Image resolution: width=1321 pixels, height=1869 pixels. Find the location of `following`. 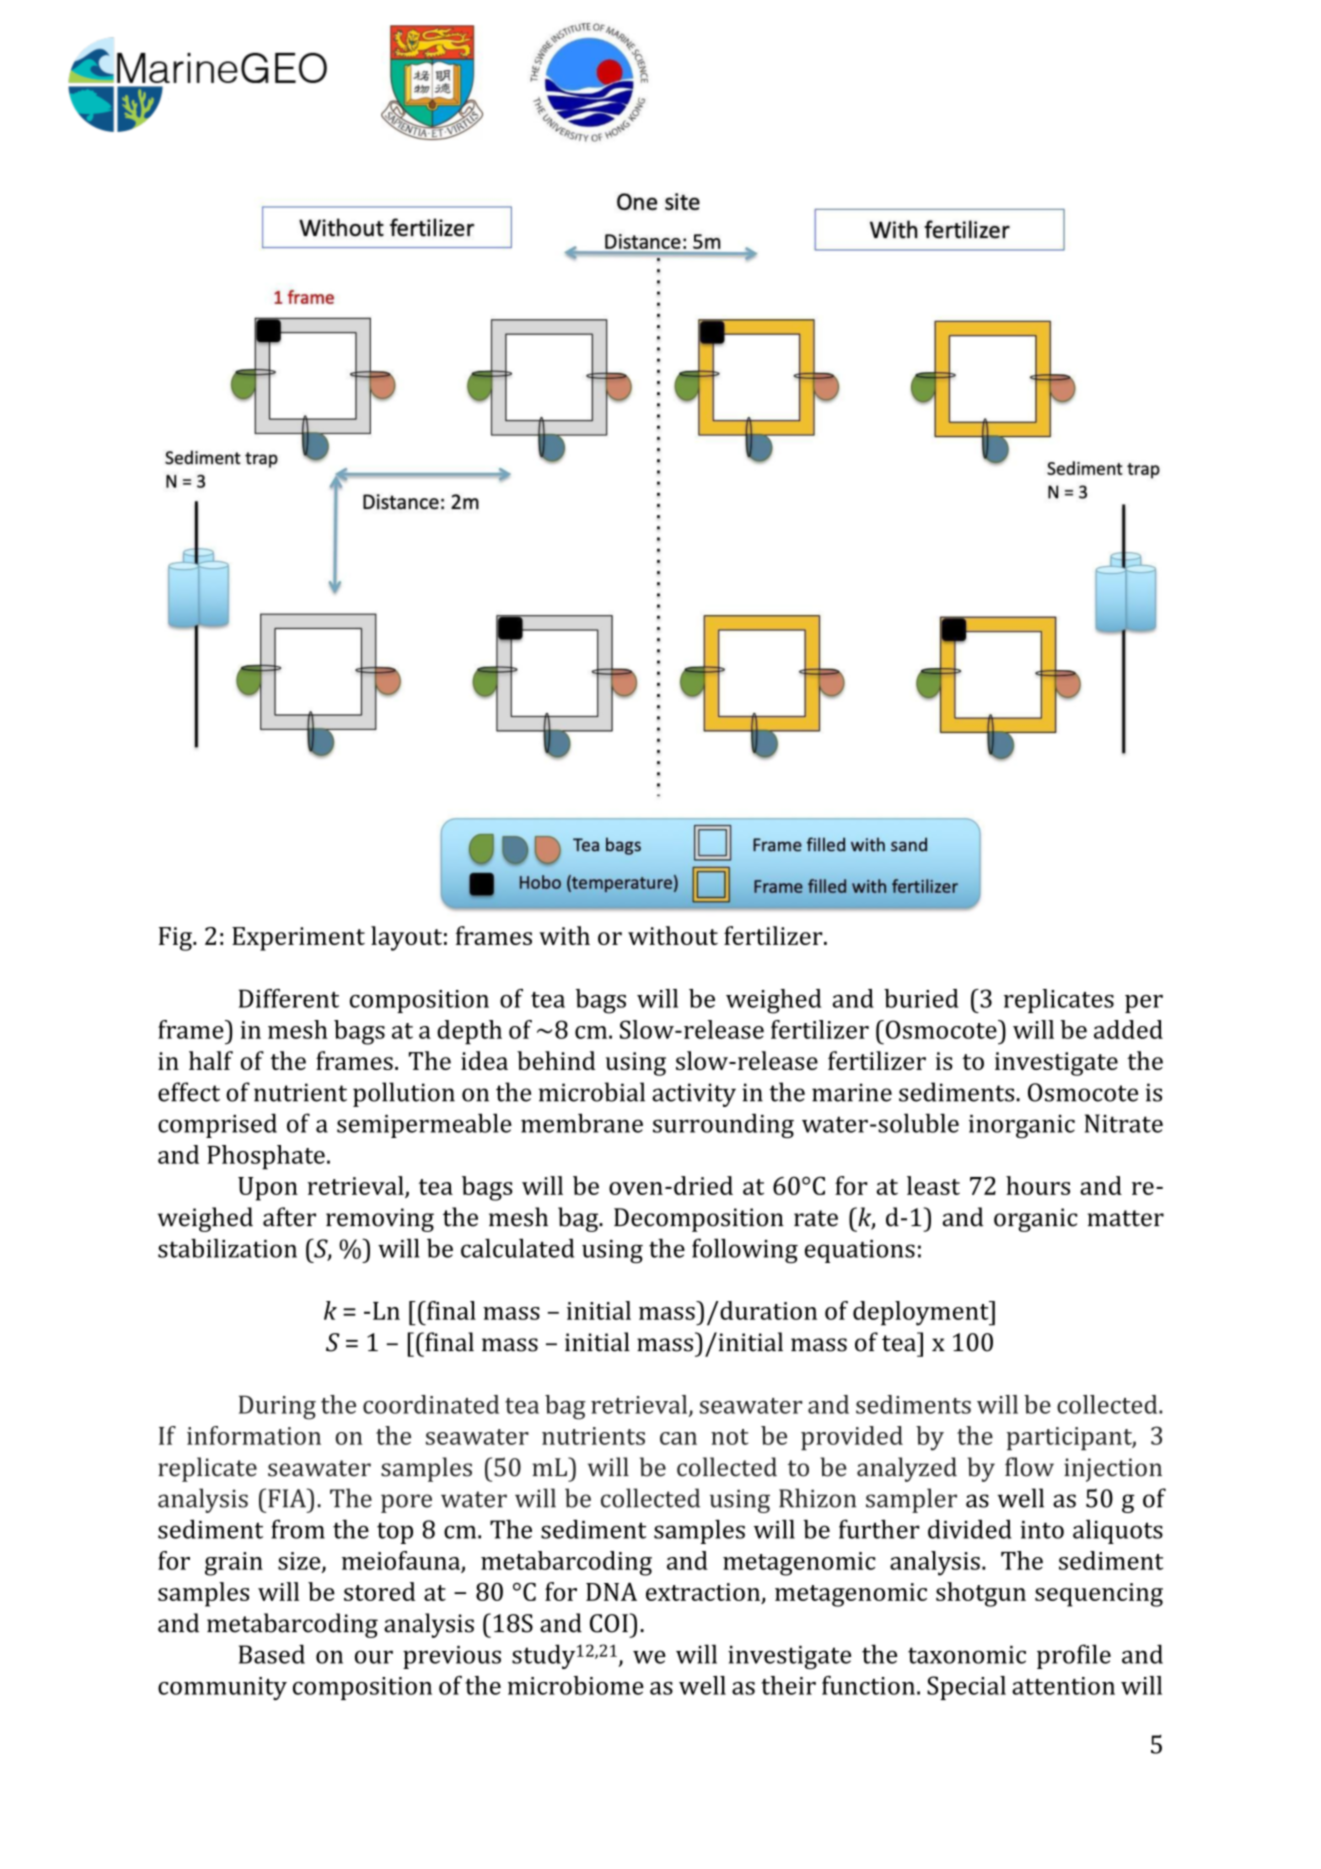

following is located at coordinates (745, 1250).
